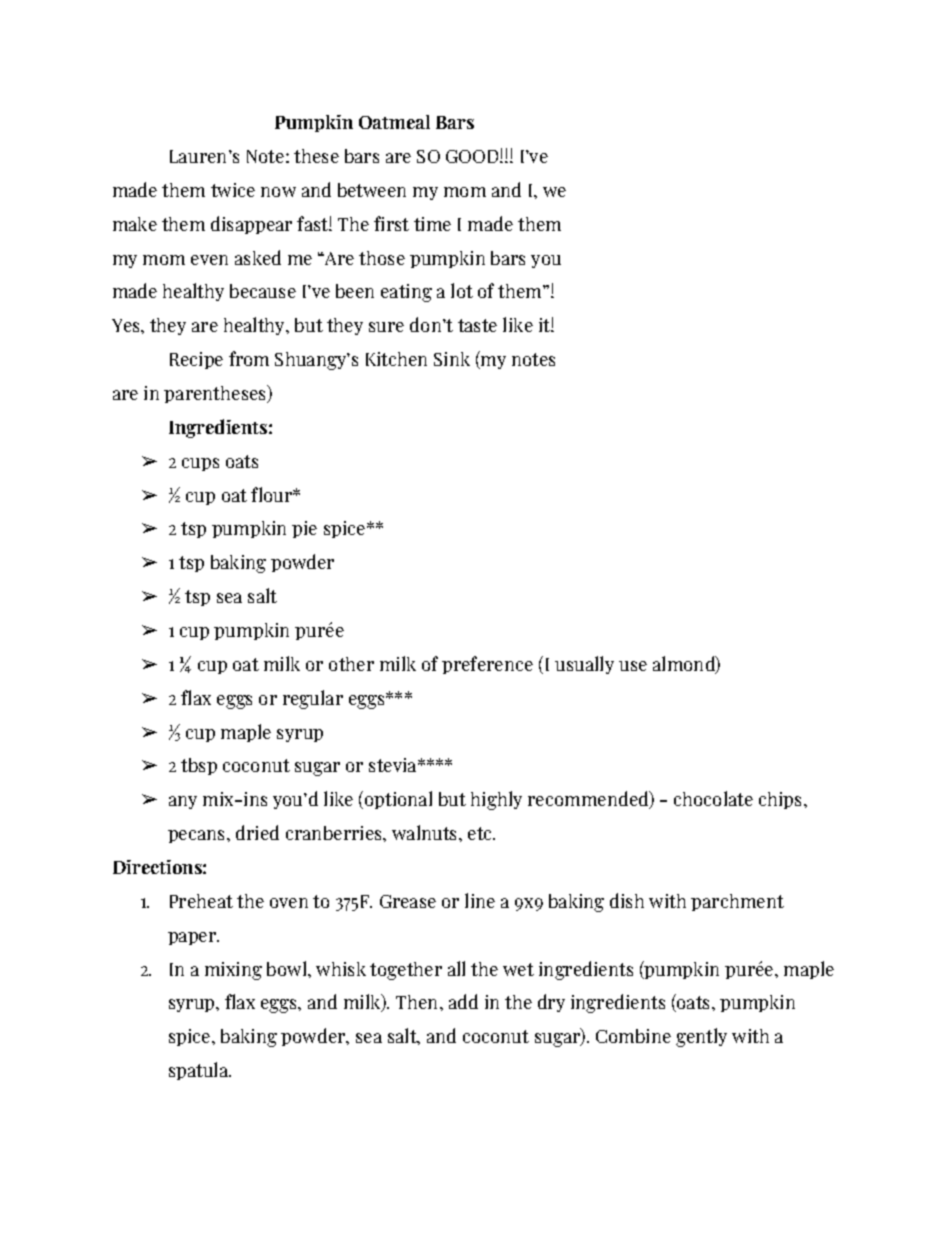 The image size is (952, 1233). What do you see at coordinates (200, 464) in the screenshot?
I see `cups` at bounding box center [200, 464].
